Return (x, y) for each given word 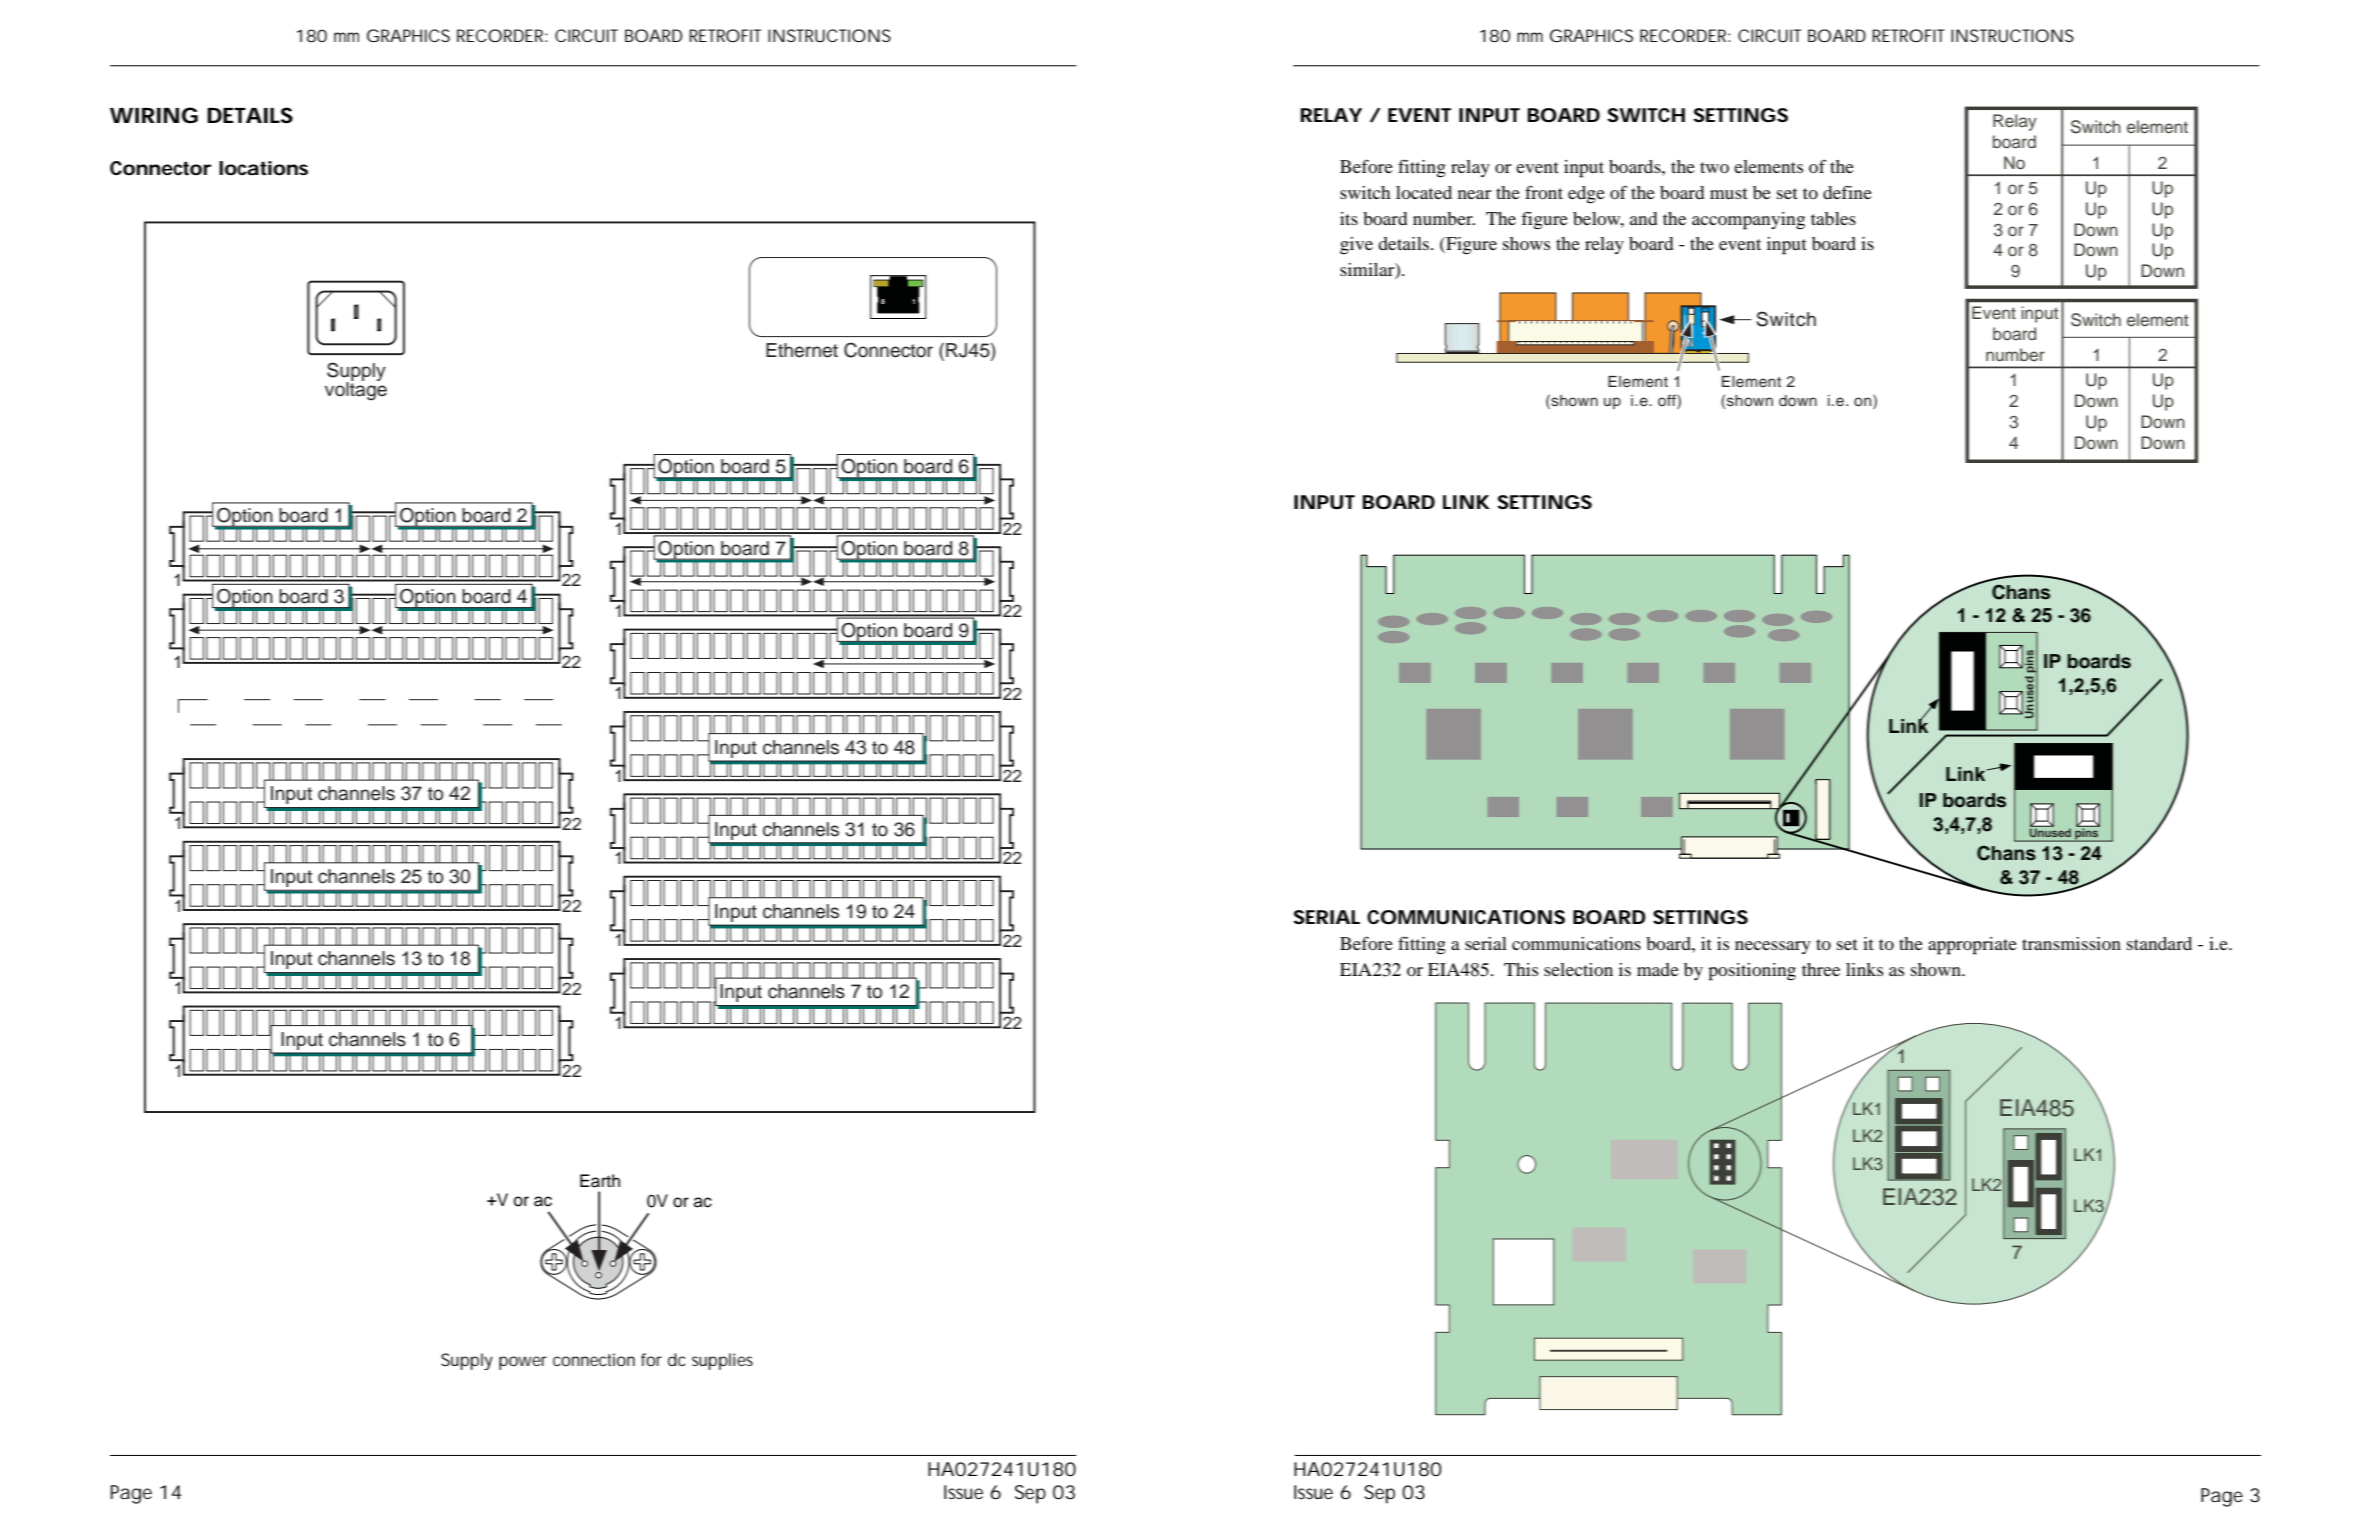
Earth (600, 1181)
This (1521, 969)
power (523, 1363)
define (1847, 192)
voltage (356, 390)
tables (1833, 218)
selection (1578, 969)
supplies (722, 1361)
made (1658, 969)
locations (263, 168)
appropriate (1972, 946)
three (1821, 969)
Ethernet (802, 350)
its (1349, 218)
